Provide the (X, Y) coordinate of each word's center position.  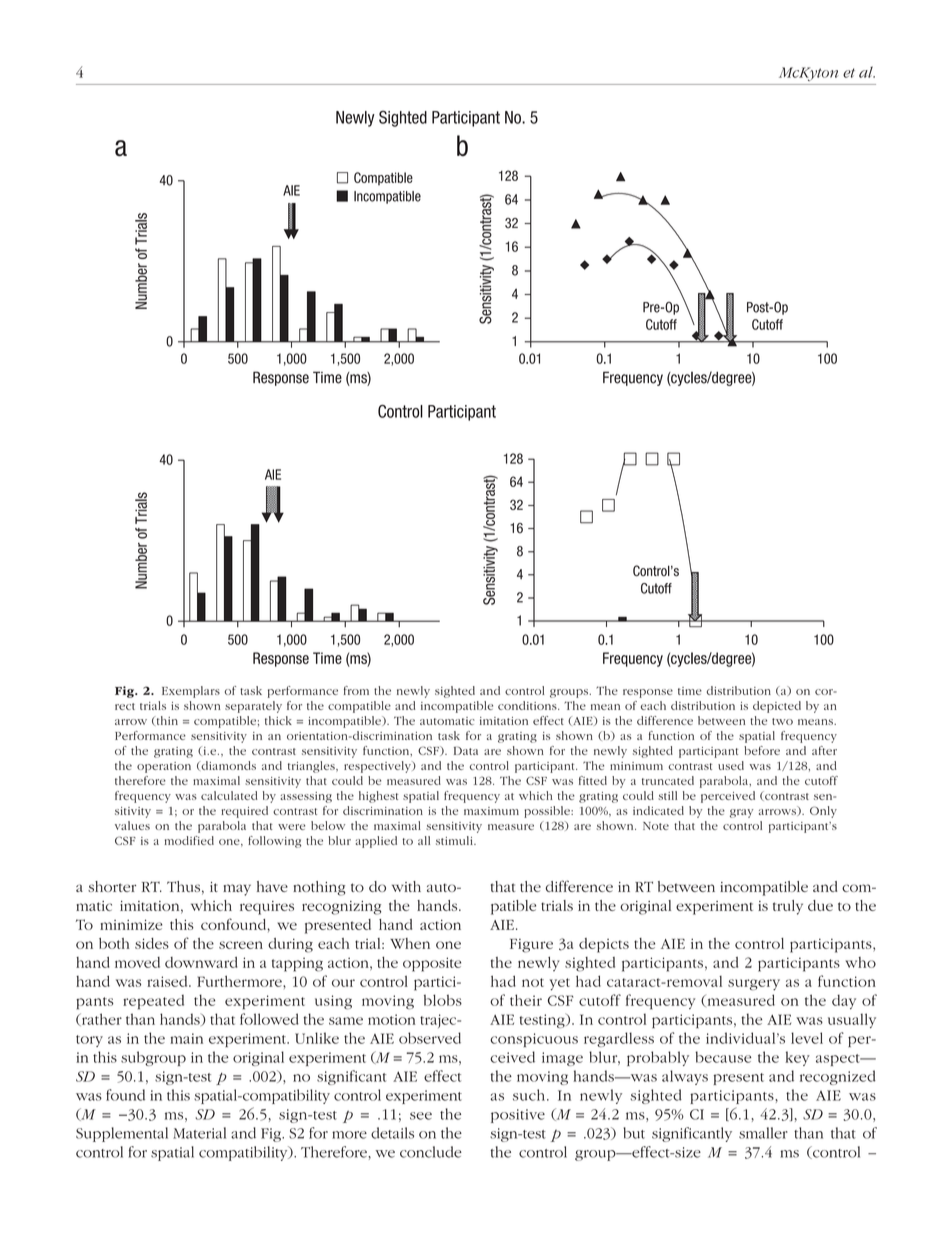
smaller (763, 1133)
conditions (528, 705)
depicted (777, 707)
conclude (431, 1152)
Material (199, 1133)
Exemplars (191, 692)
